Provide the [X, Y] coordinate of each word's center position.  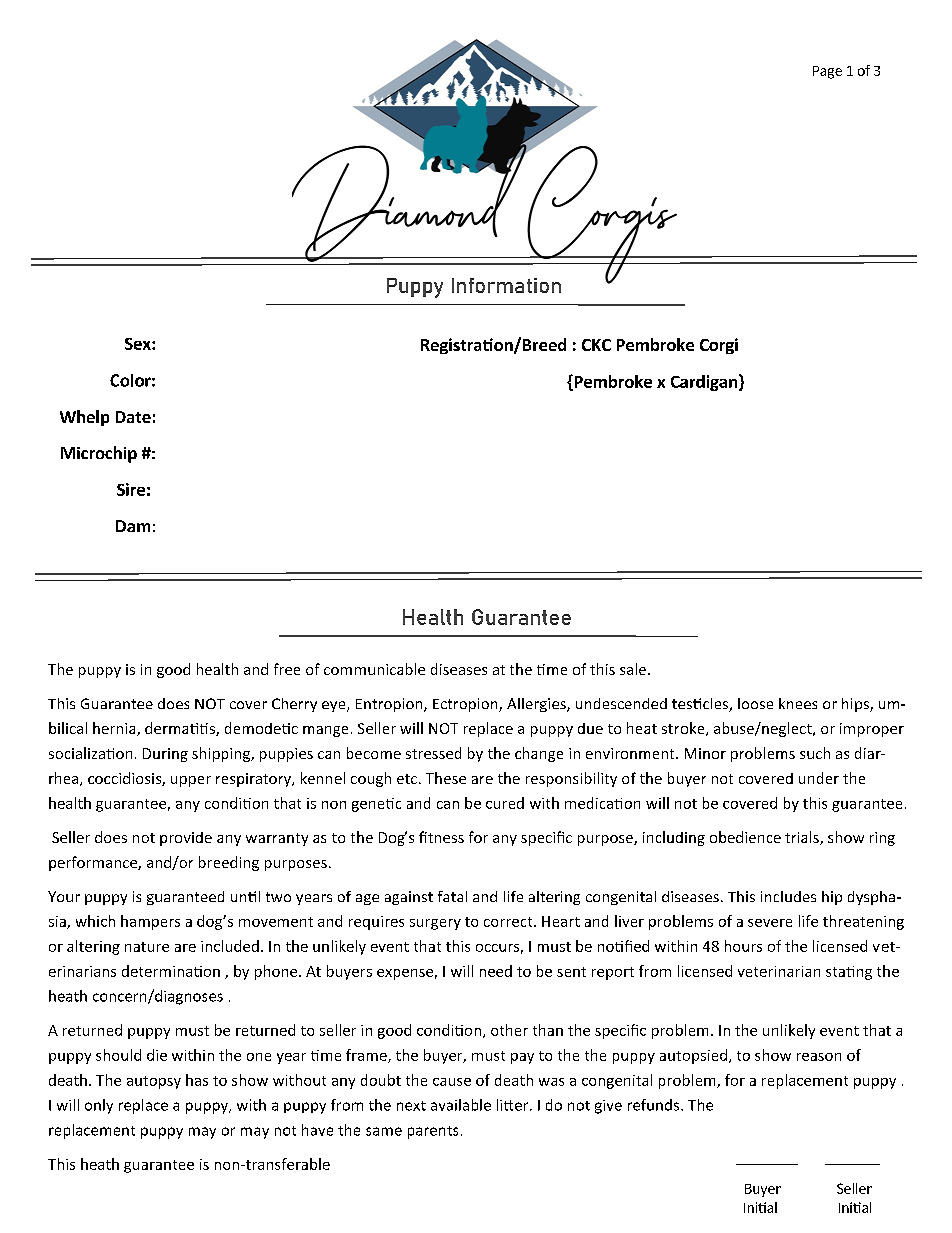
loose [755, 703]
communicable [374, 669]
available [461, 1105]
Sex [139, 344]
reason [819, 1057]
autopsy [154, 1082]
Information [506, 285]
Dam [133, 526]
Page [827, 72]
